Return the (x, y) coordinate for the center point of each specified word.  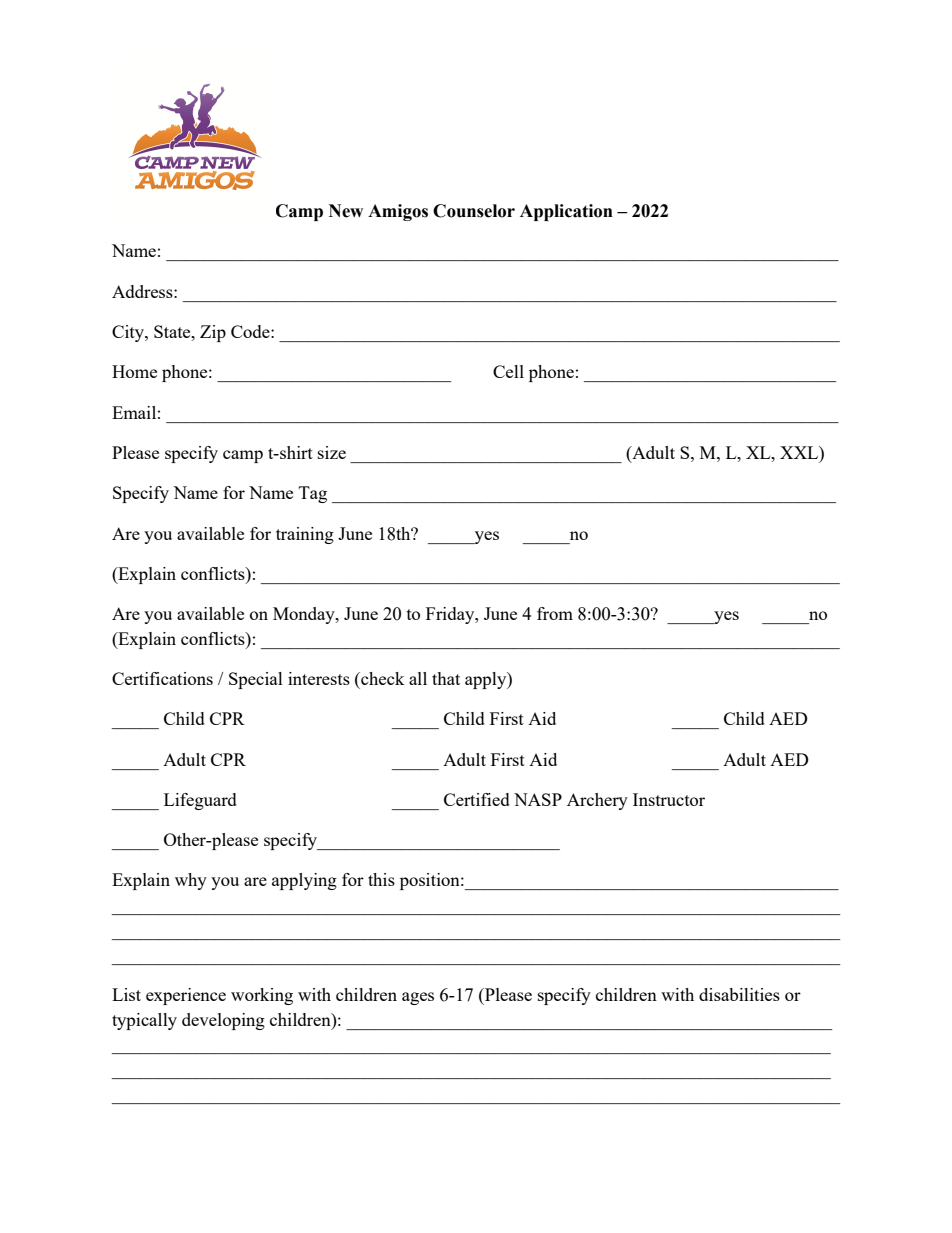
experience (186, 996)
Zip (213, 333)
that (446, 678)
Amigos (398, 212)
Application (566, 212)
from (555, 613)
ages (418, 998)
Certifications (162, 678)
